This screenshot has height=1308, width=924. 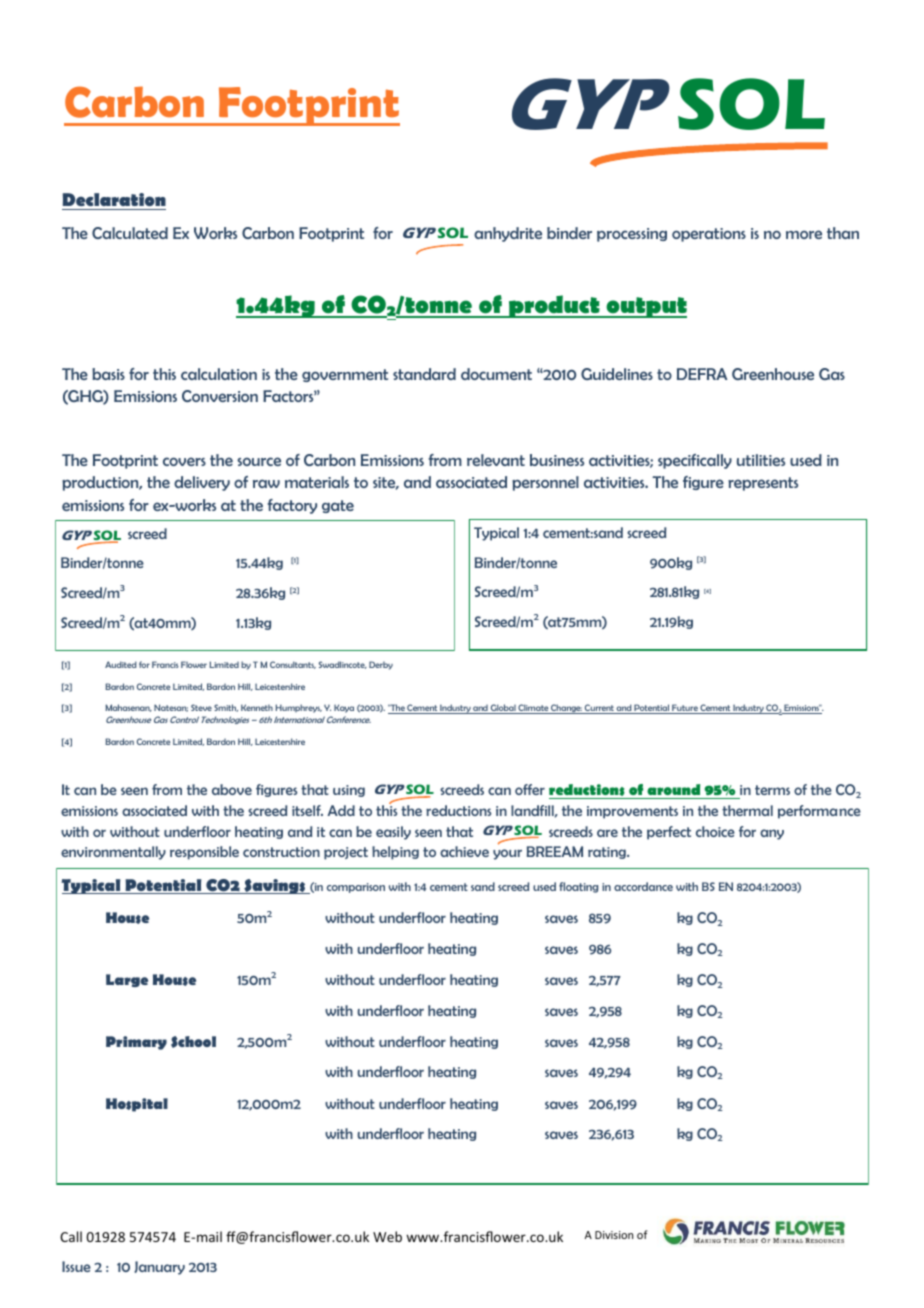 What do you see at coordinates (130, 233) in the screenshot?
I see `Calculated` at bounding box center [130, 233].
